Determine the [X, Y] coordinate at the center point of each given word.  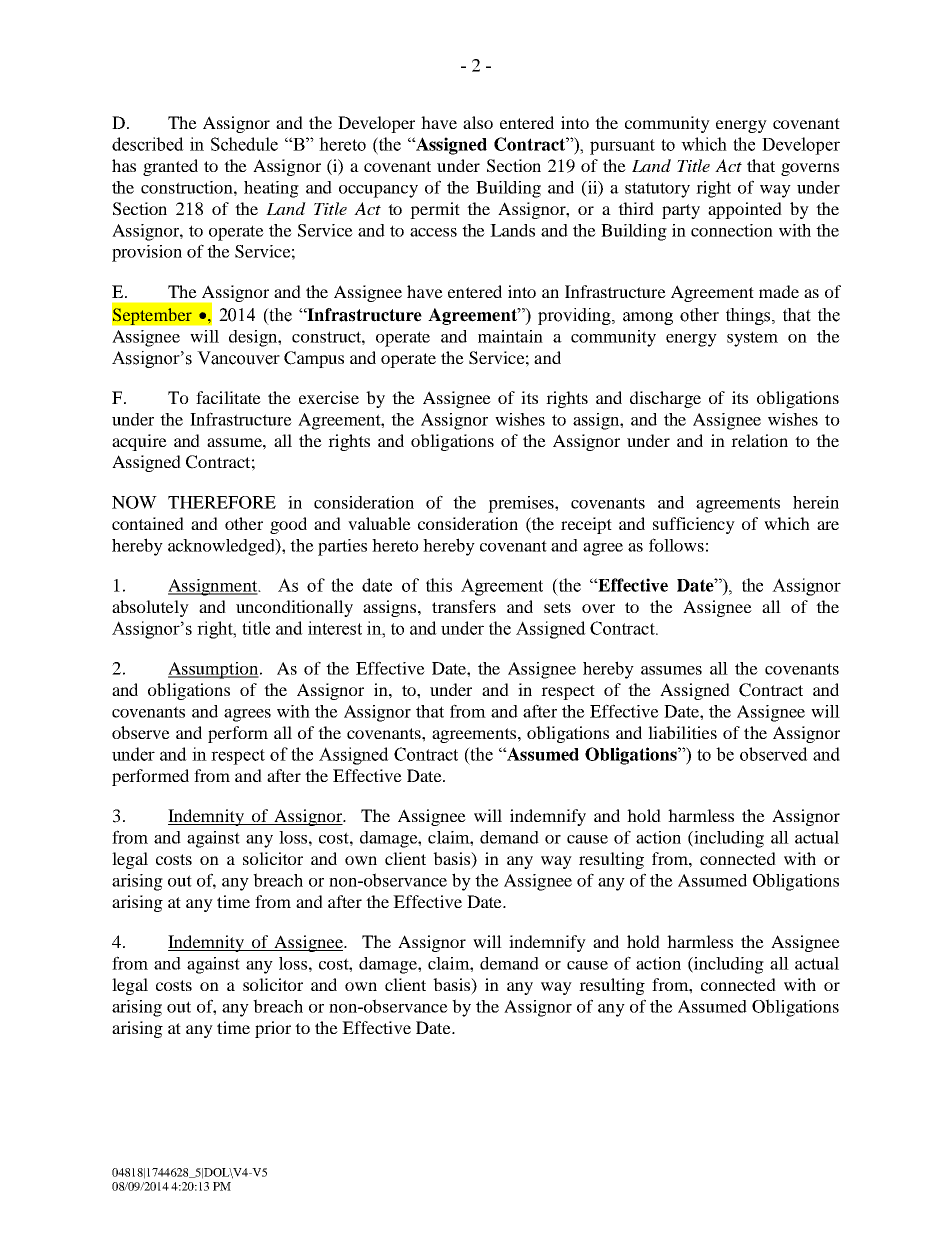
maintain [510, 336]
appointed [745, 210]
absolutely [150, 608]
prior [273, 1029]
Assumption [214, 670]
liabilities [682, 732]
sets [557, 607]
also [478, 122]
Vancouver [238, 358]
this [439, 585]
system [752, 339]
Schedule [244, 144]
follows [676, 545]
